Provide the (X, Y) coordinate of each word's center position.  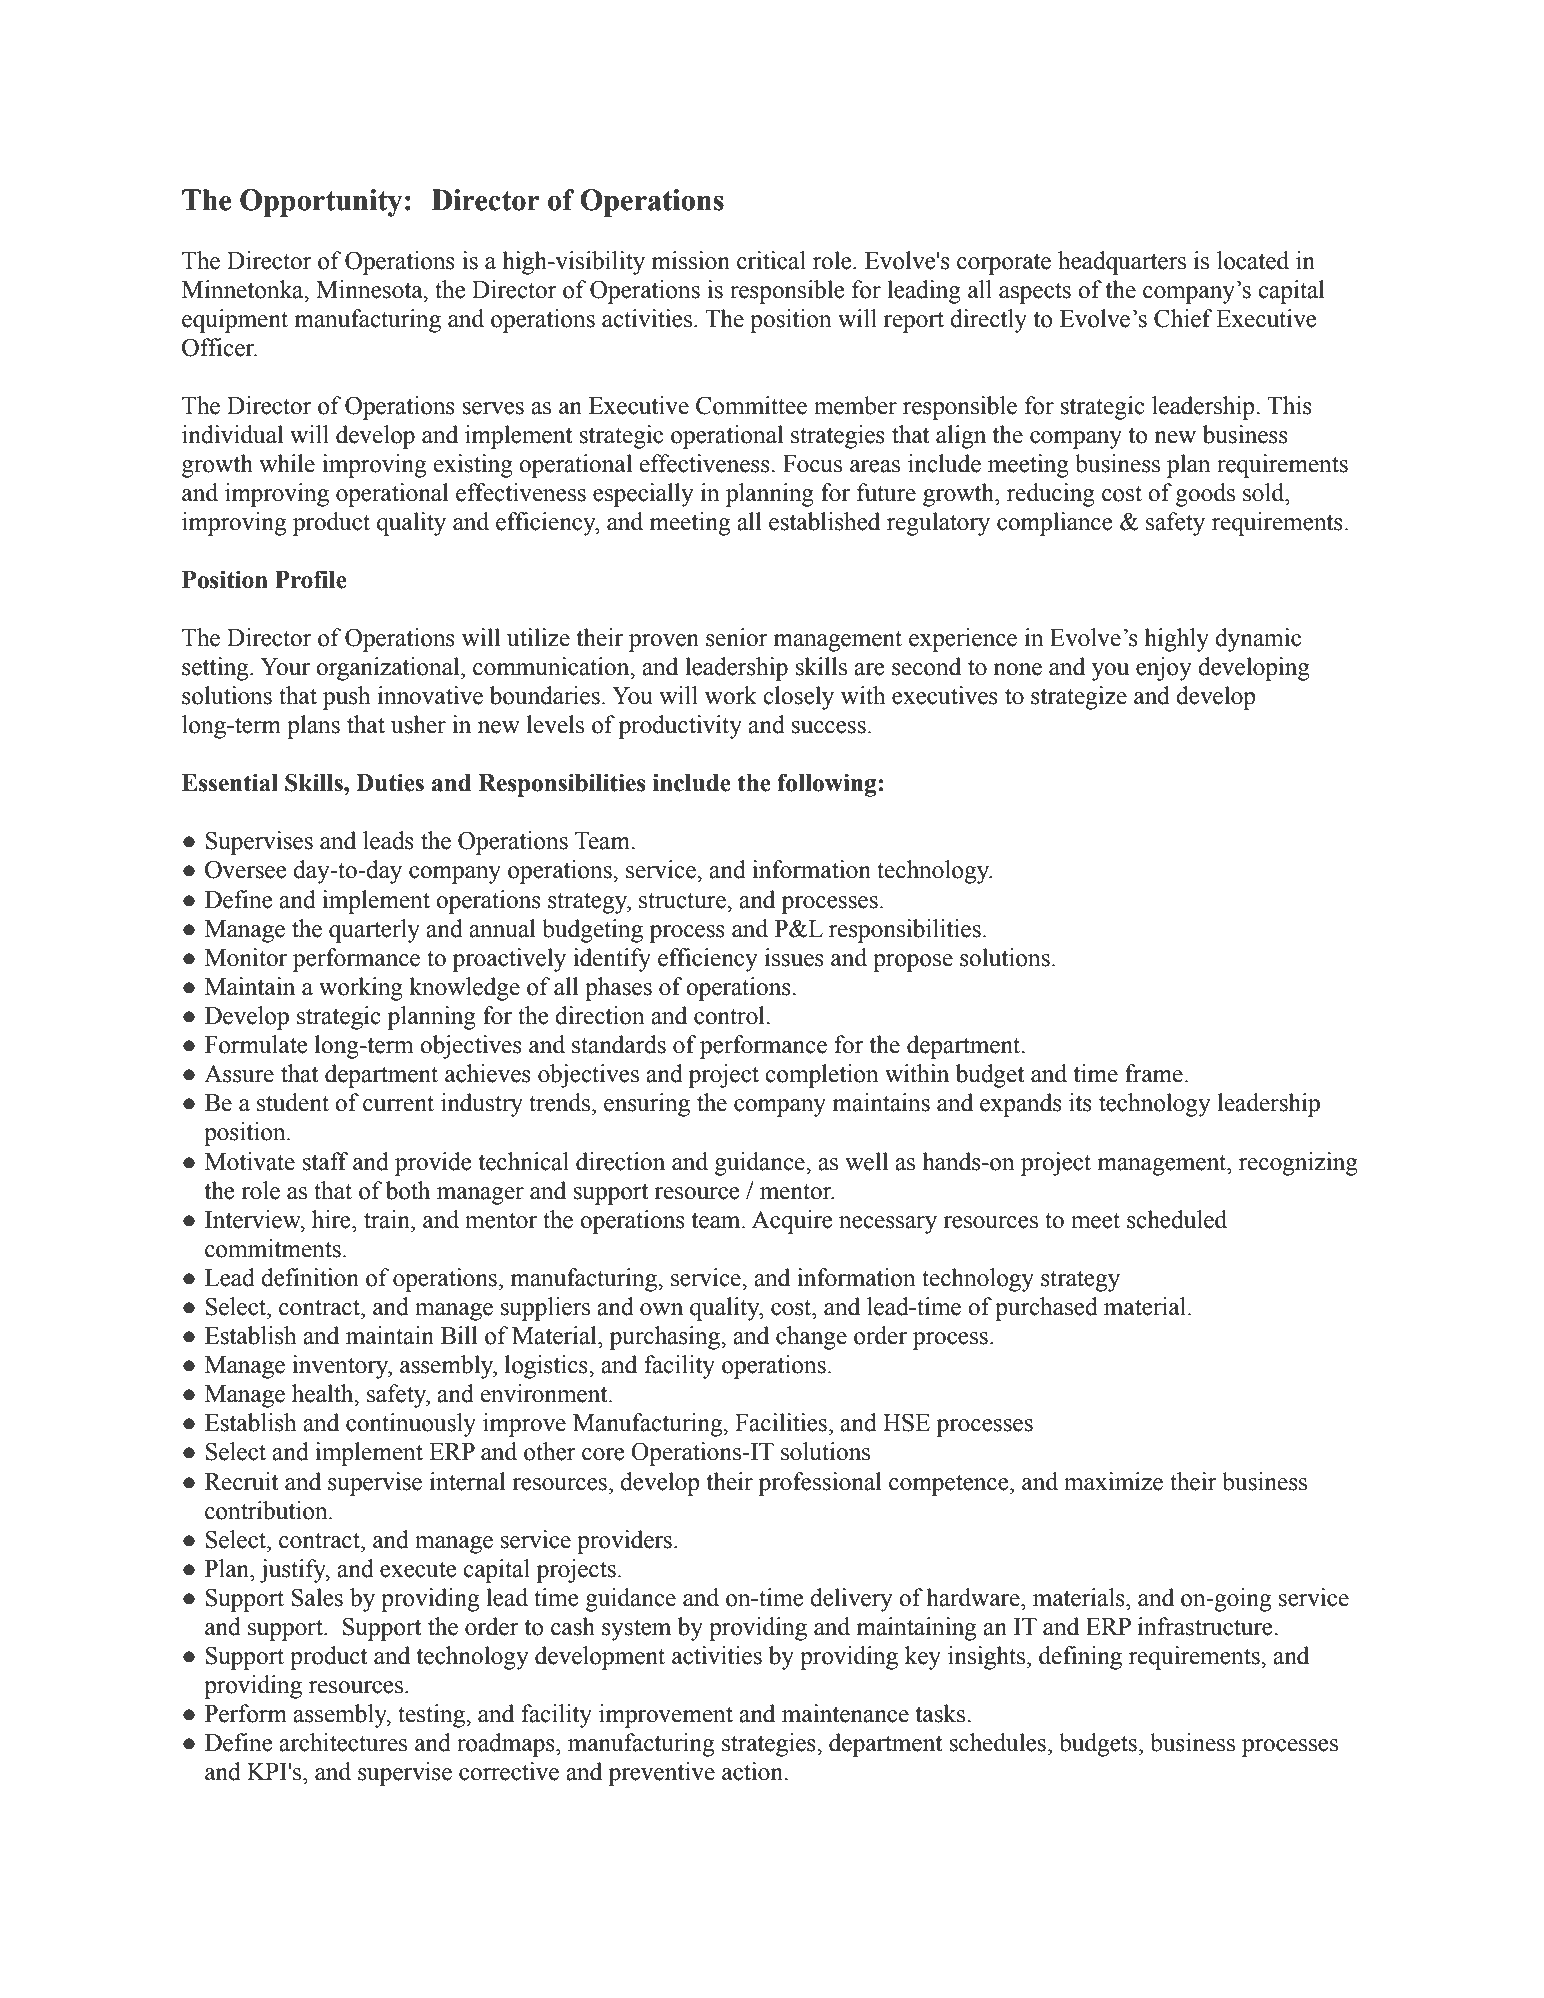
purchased (1046, 1309)
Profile (311, 579)
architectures (343, 1742)
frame (1154, 1073)
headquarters (1122, 263)
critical (771, 260)
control (730, 1015)
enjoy (1164, 669)
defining (1080, 1658)
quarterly (374, 931)
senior (737, 637)
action (753, 1771)
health (324, 1393)
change (811, 1338)
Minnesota (370, 289)
